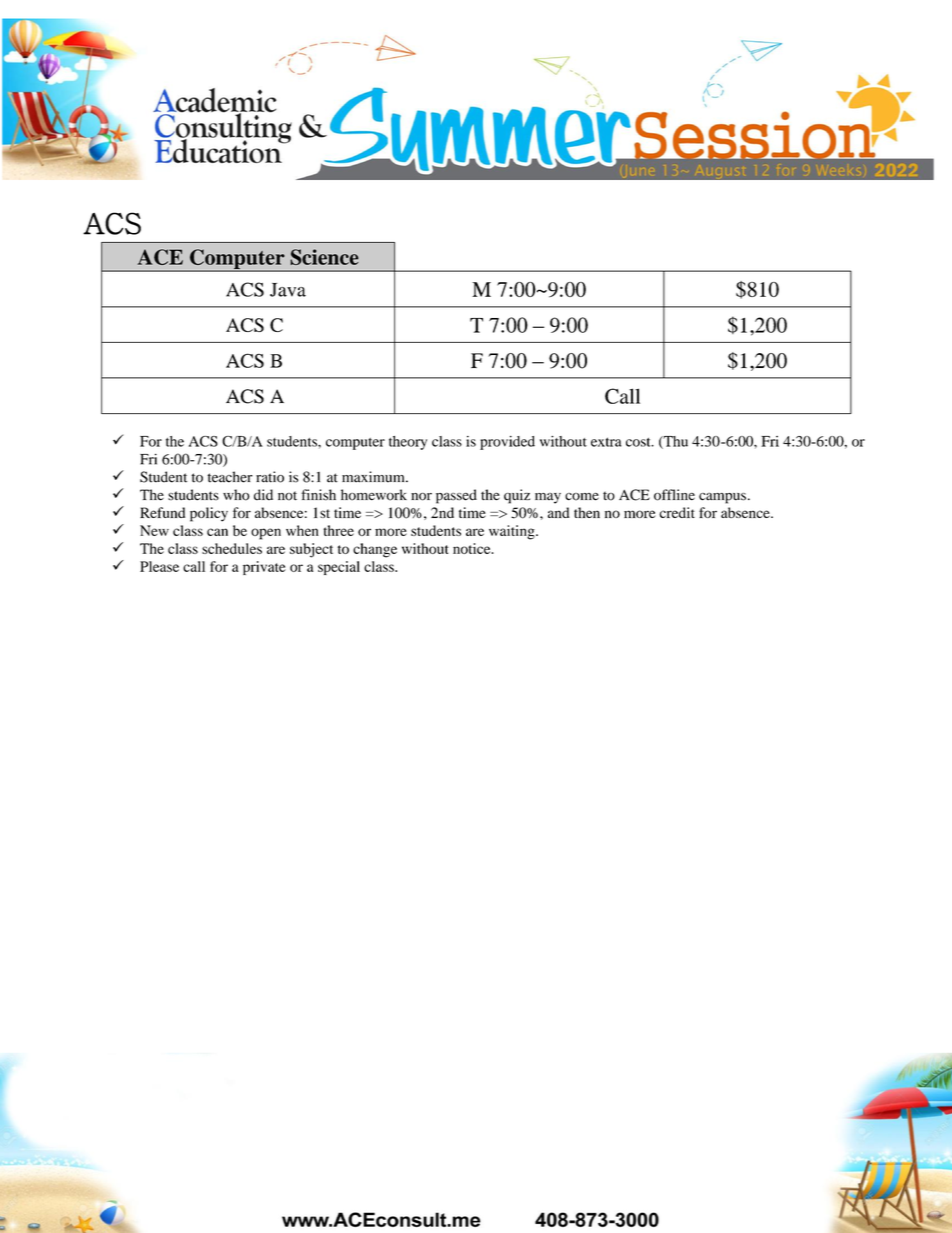 Image resolution: width=952 pixels, height=1233 pixels. Describe the element at coordinates (232, 548) in the screenshot. I see `schedules` at that location.
